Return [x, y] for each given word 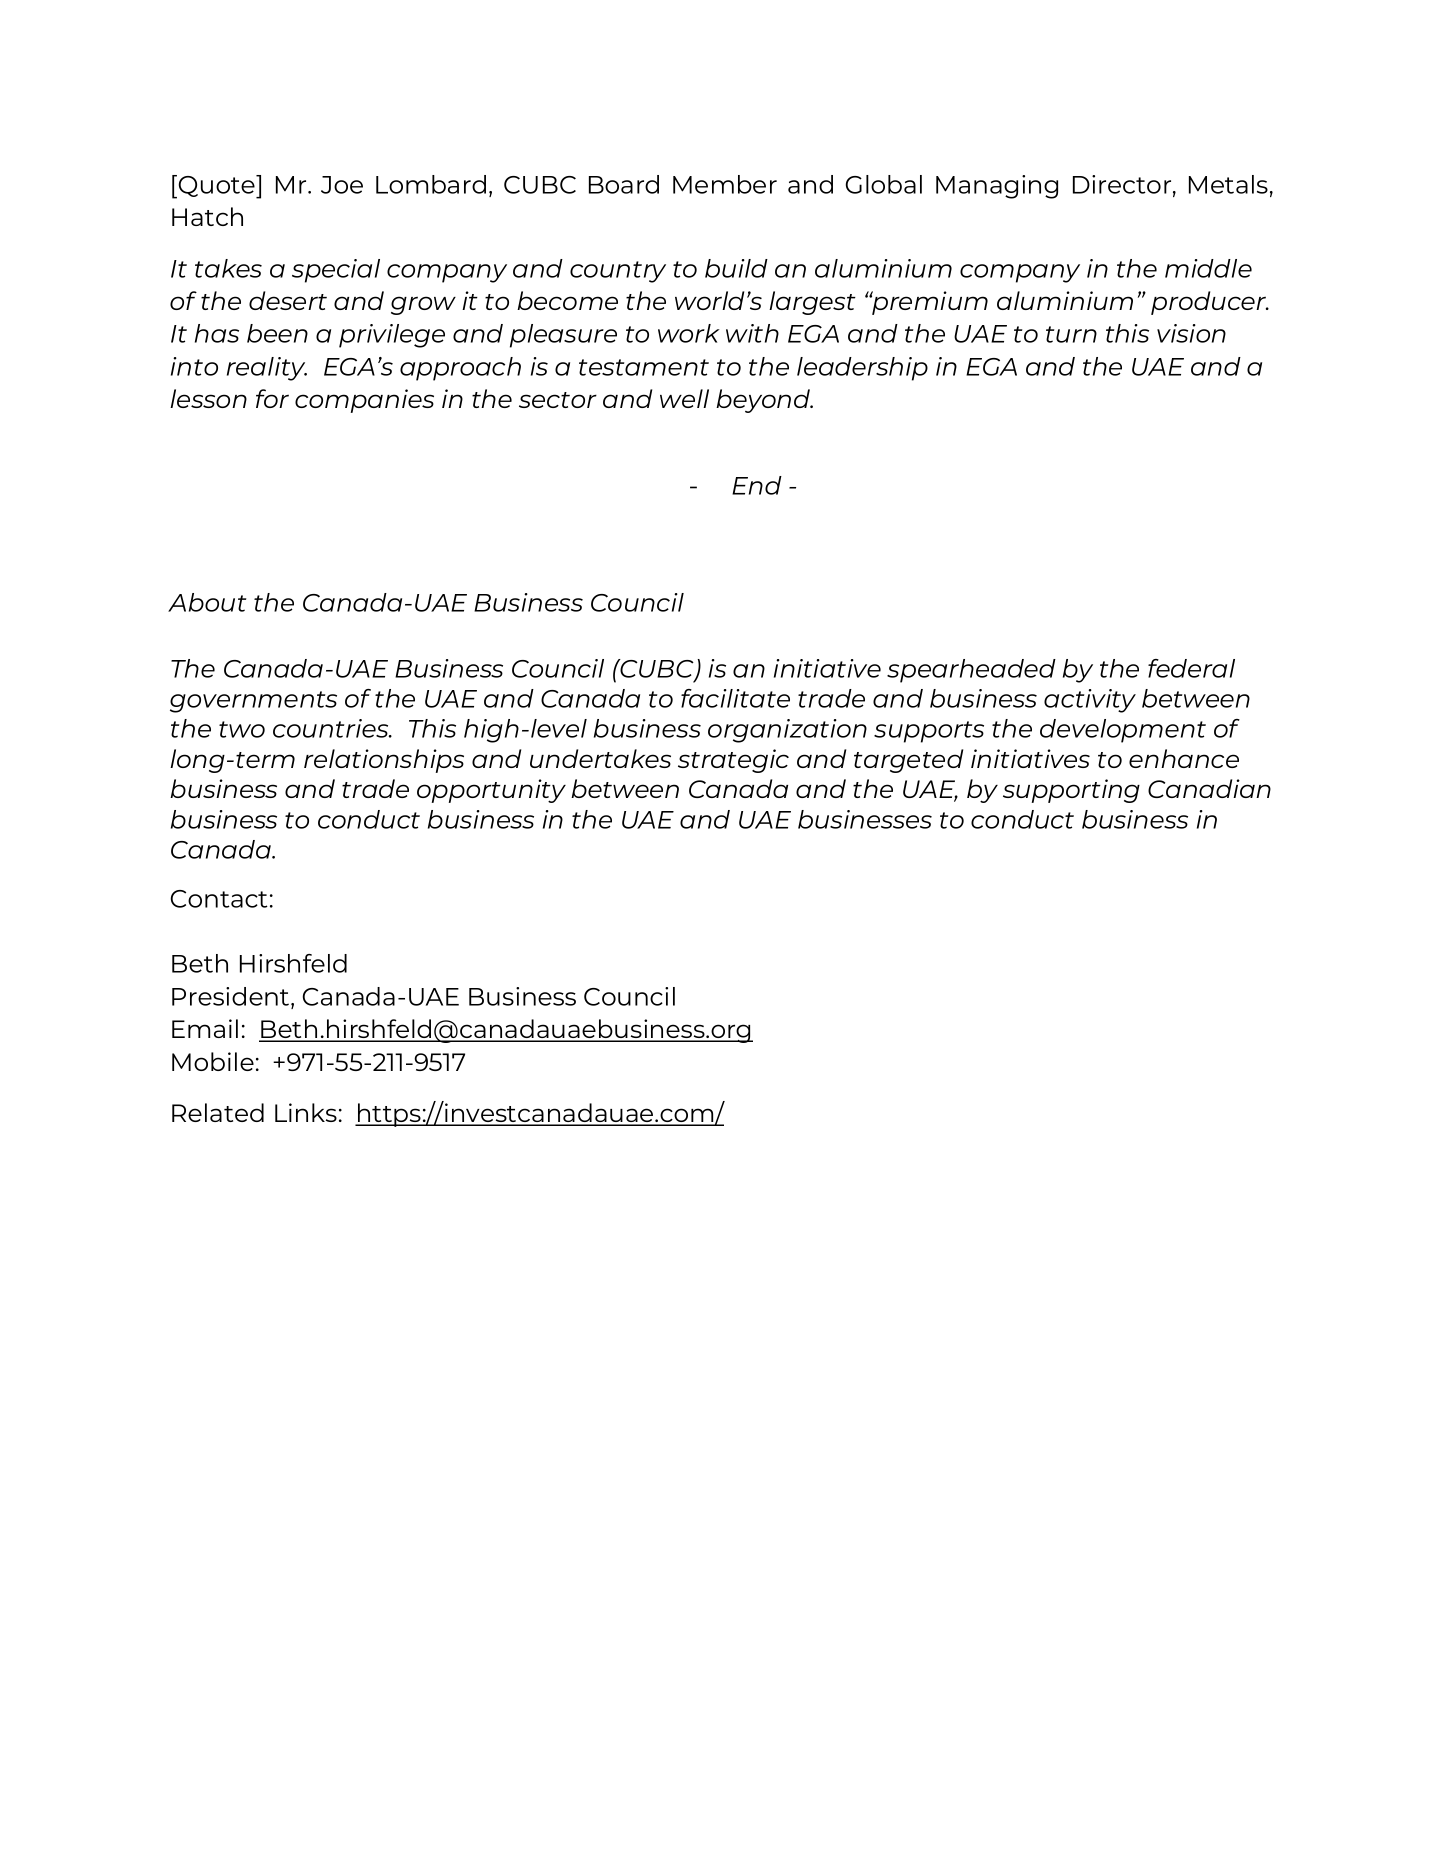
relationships [384, 761]
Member [725, 184]
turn [1071, 334]
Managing [997, 187]
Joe [342, 185]
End [757, 485]
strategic [733, 761]
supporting [1071, 791]
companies [364, 401]
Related [218, 1112]
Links [306, 1112]
